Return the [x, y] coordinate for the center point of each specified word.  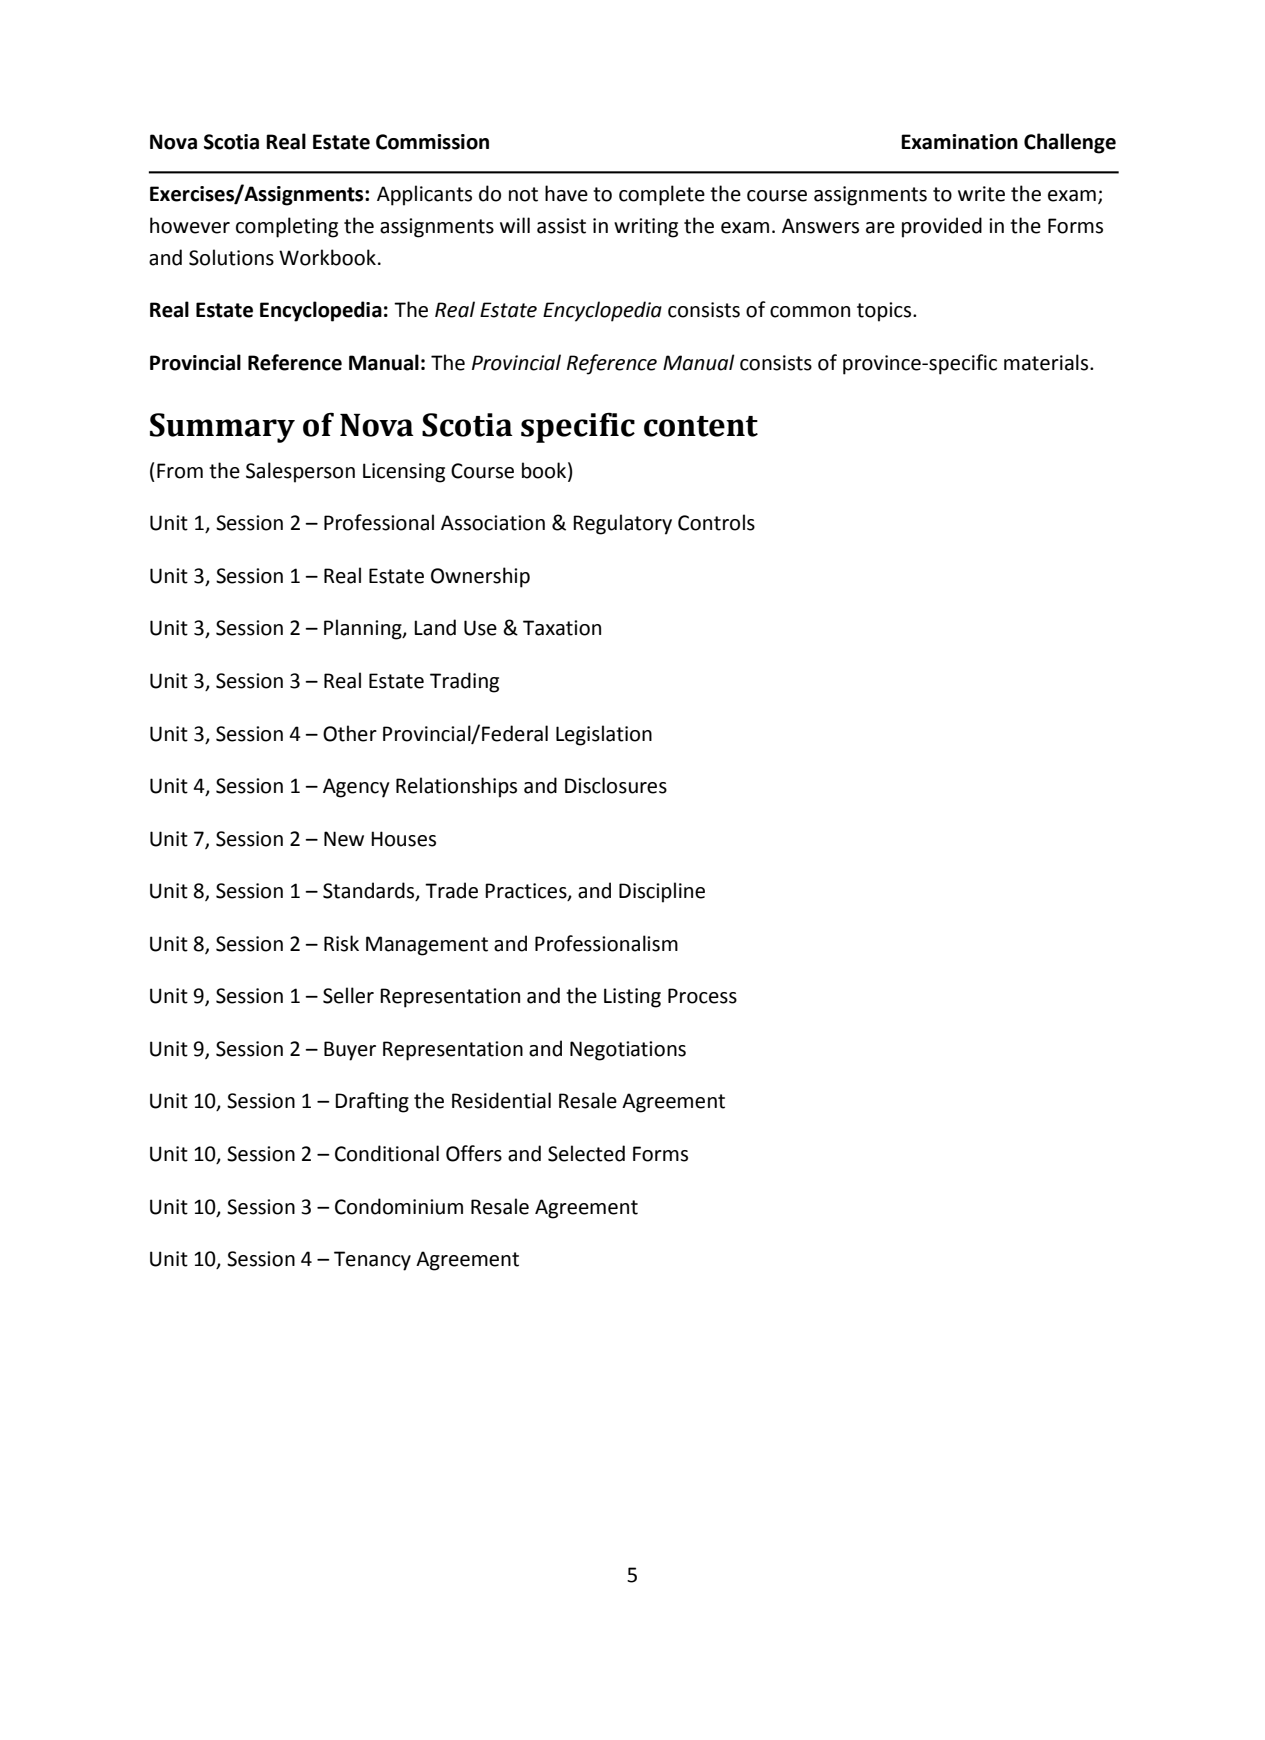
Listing [632, 998]
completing [287, 227]
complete [662, 195]
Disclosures [616, 785]
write [981, 194]
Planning [364, 629]
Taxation [562, 628]
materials [1047, 362]
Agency [356, 788]
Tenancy [372, 1261]
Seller [348, 995]
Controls [716, 522]
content [701, 426]
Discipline [662, 892]
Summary [222, 428]
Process [702, 996]
